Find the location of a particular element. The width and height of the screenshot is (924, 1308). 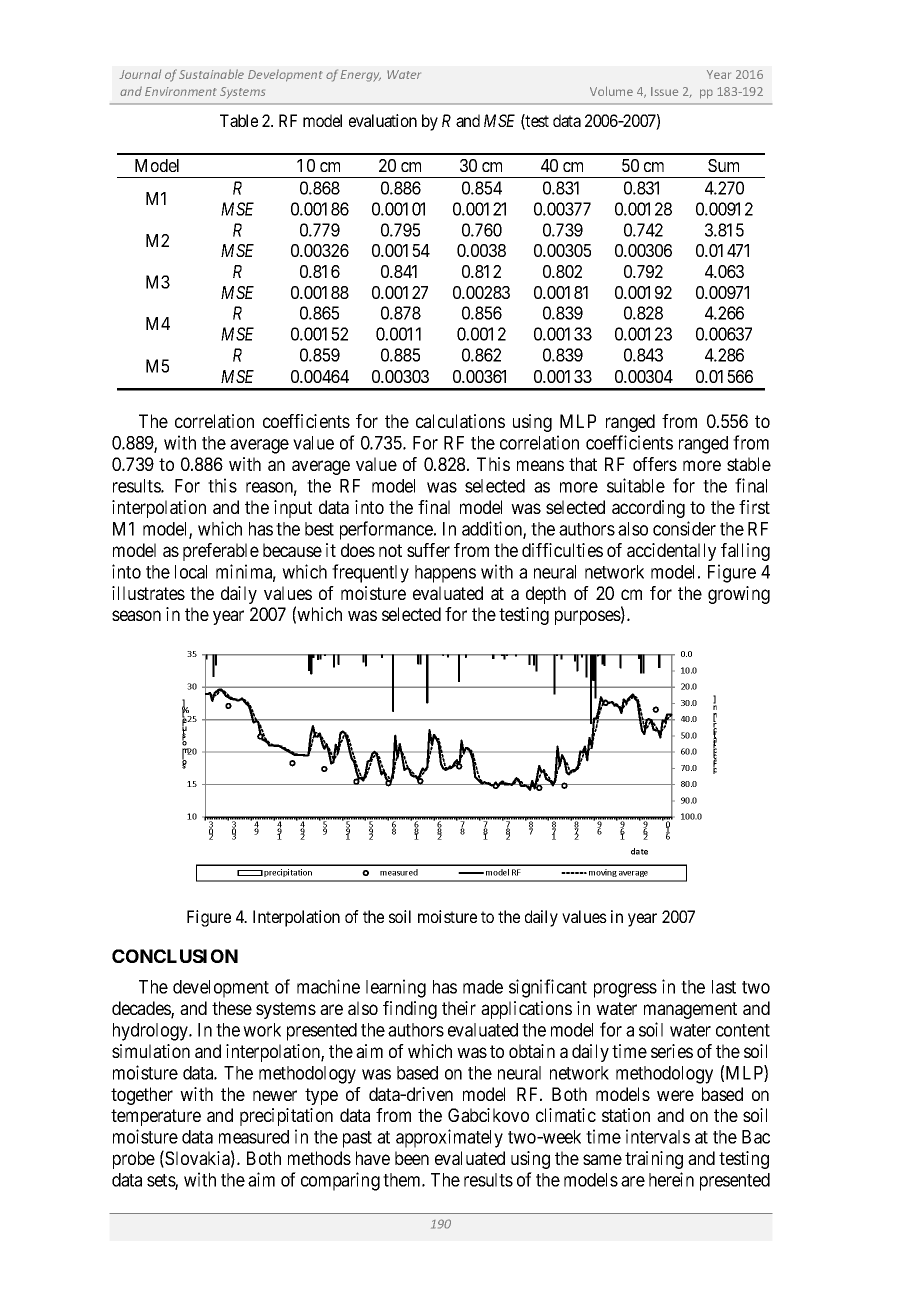

made is located at coordinates (483, 987).
